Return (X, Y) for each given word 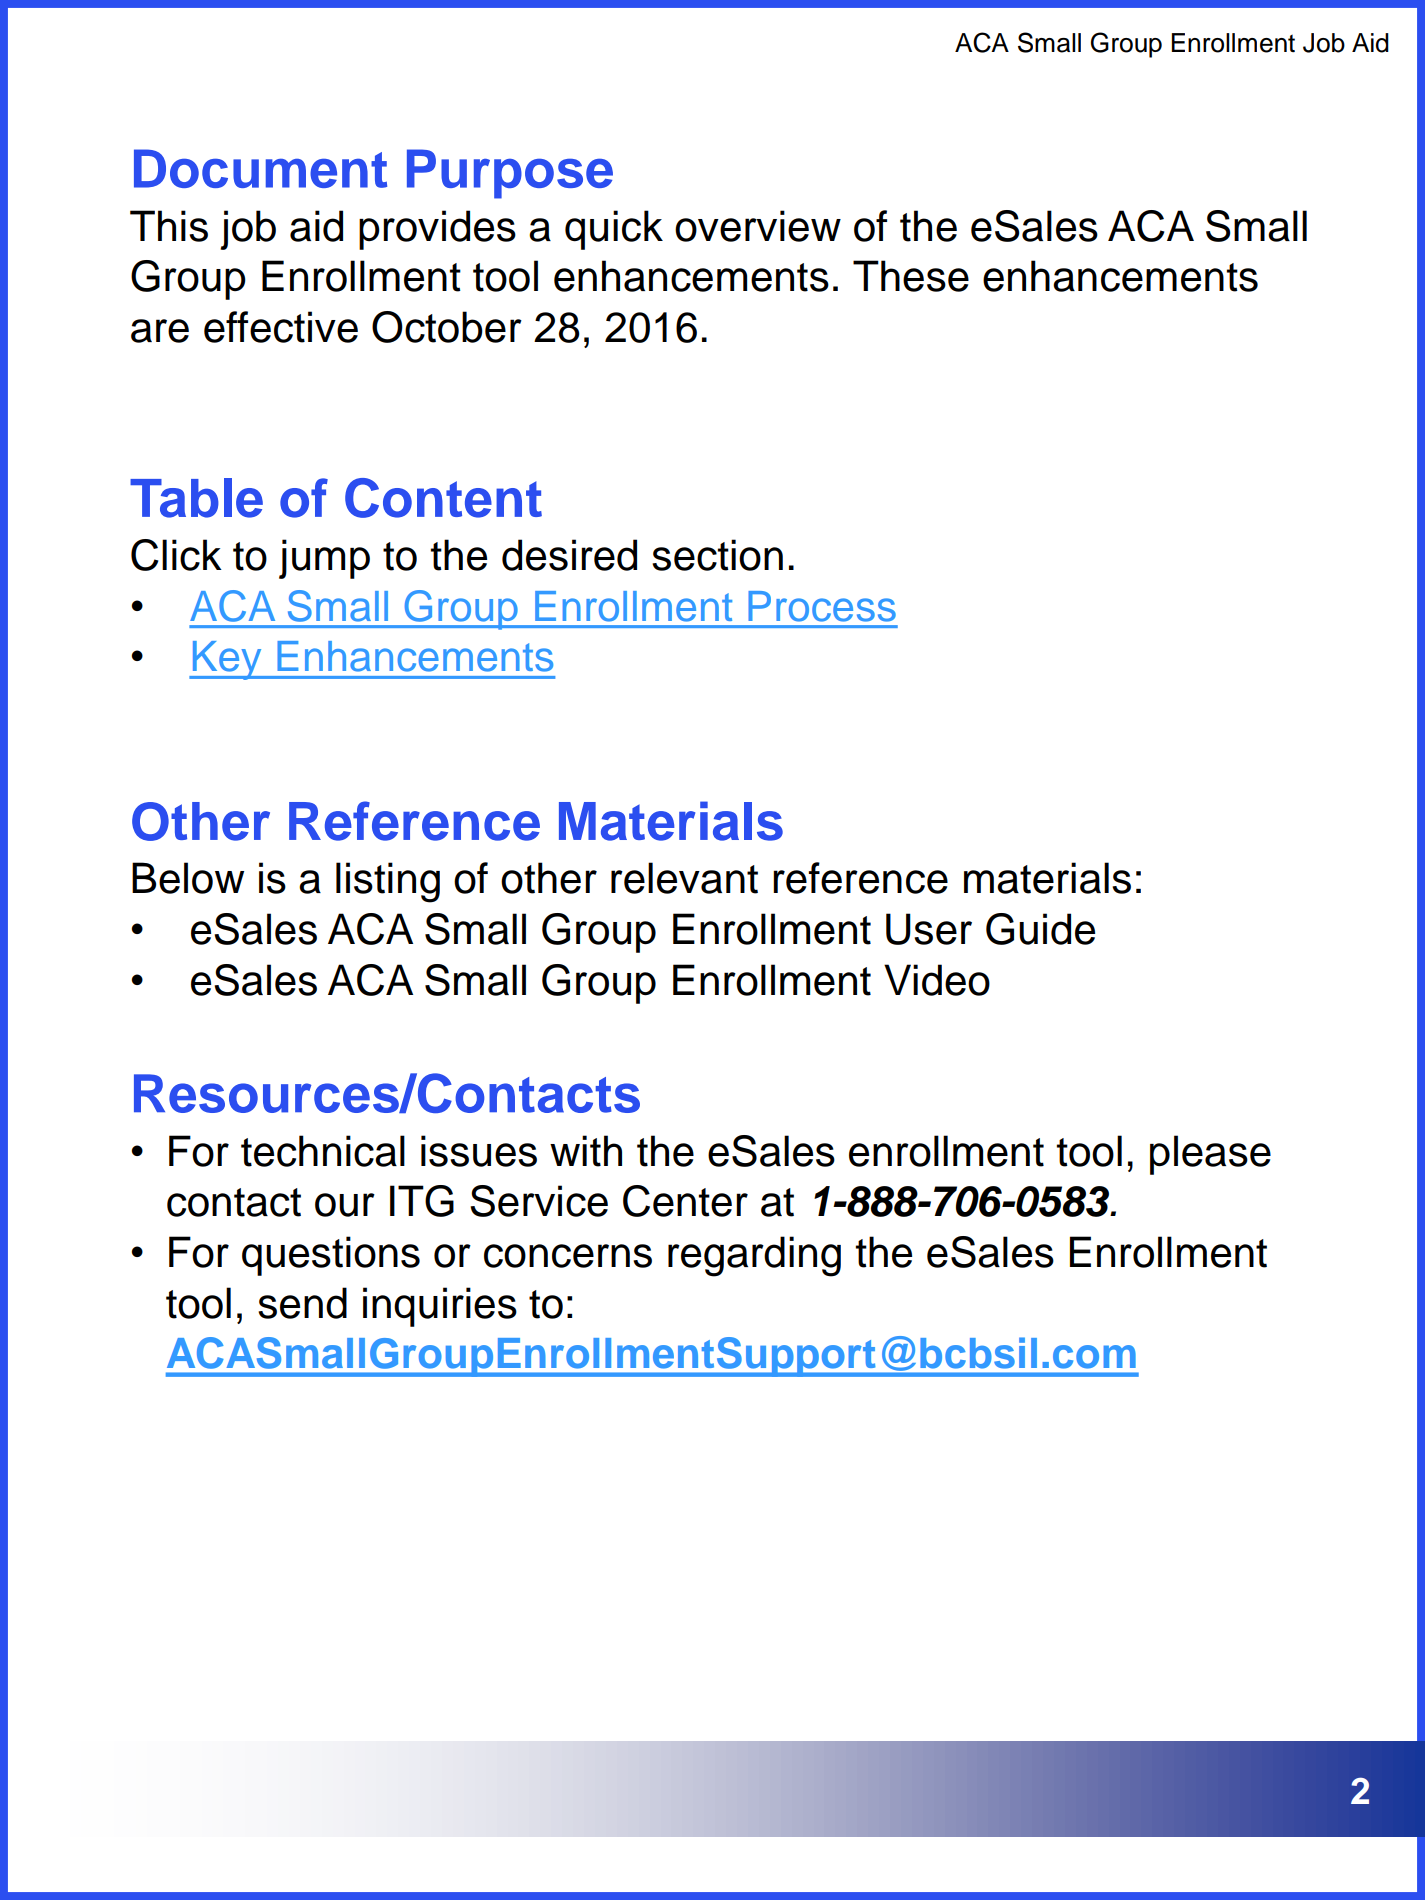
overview (758, 226)
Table (196, 498)
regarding (754, 1256)
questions (331, 1256)
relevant (684, 878)
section (717, 555)
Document (260, 168)
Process (822, 606)
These (911, 276)
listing (388, 882)
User (929, 929)
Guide (1040, 929)
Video (937, 980)
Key (227, 660)
